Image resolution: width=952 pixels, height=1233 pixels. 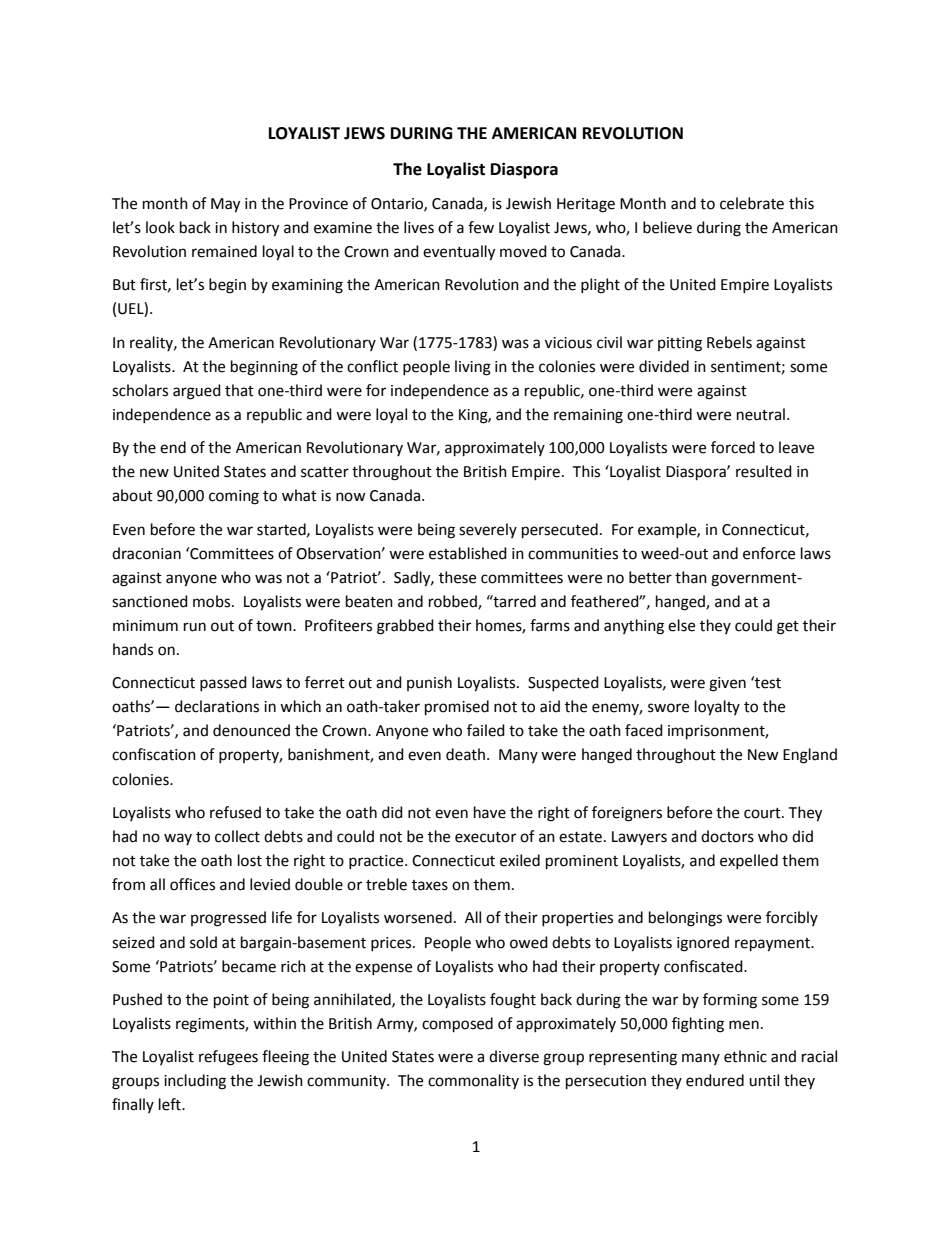 I want to click on including, so click(x=195, y=1082).
